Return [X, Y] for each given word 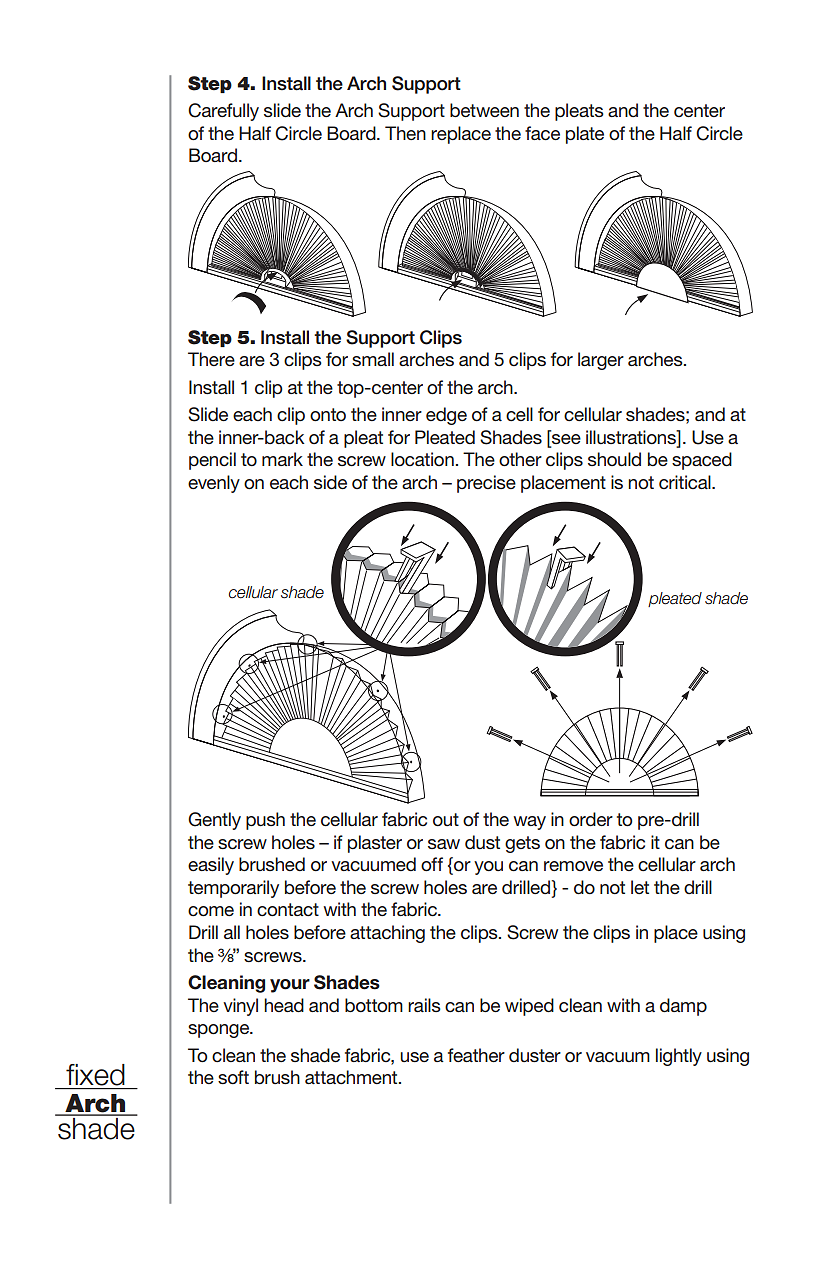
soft [233, 1077]
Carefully [223, 112]
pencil [212, 461]
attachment [352, 1077]
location [422, 459]
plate [585, 135]
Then [405, 133]
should [614, 459]
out [446, 819]
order [591, 819]
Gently [214, 821]
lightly [679, 1057]
